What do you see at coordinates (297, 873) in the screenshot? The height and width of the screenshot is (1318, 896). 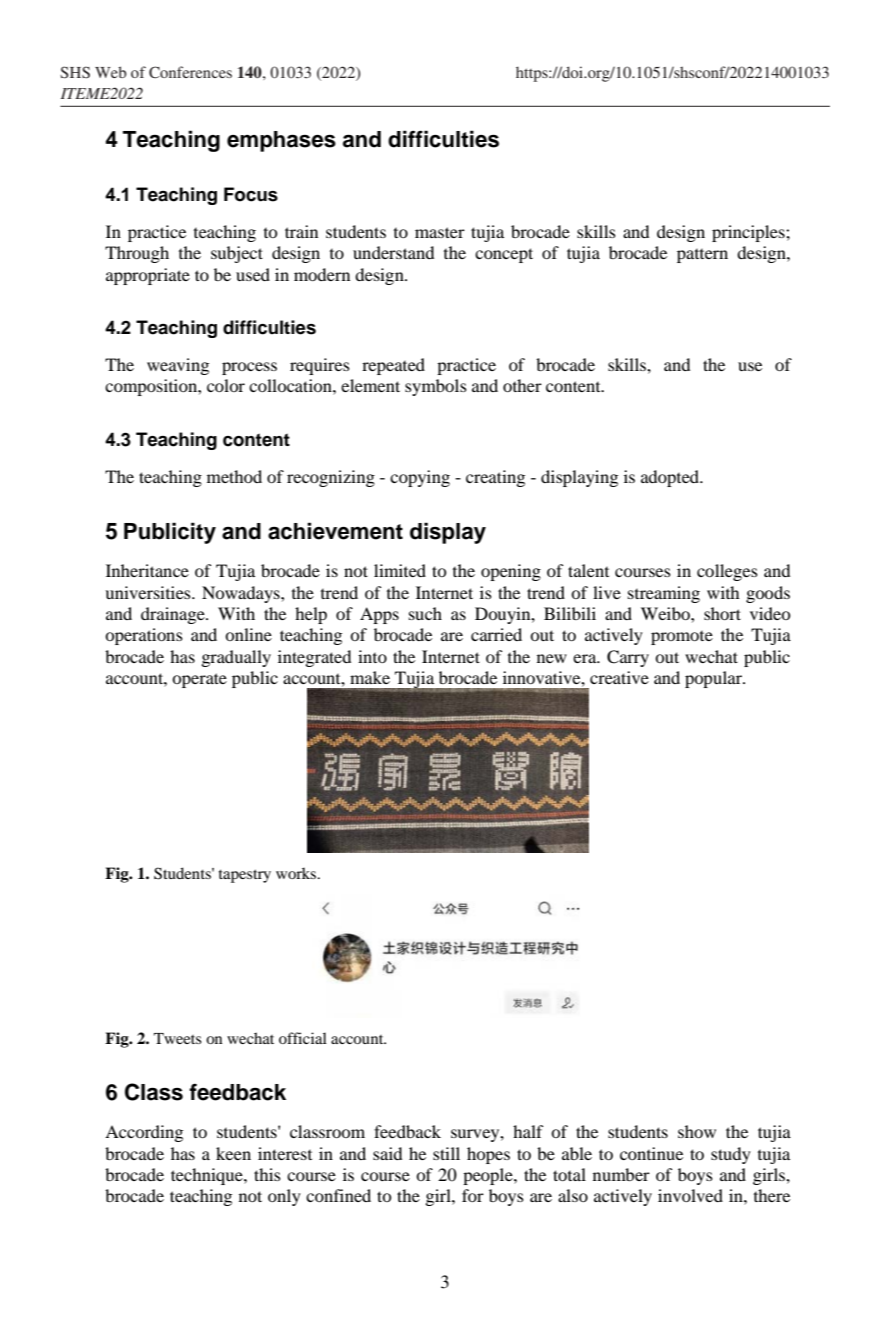 I see `works` at bounding box center [297, 873].
